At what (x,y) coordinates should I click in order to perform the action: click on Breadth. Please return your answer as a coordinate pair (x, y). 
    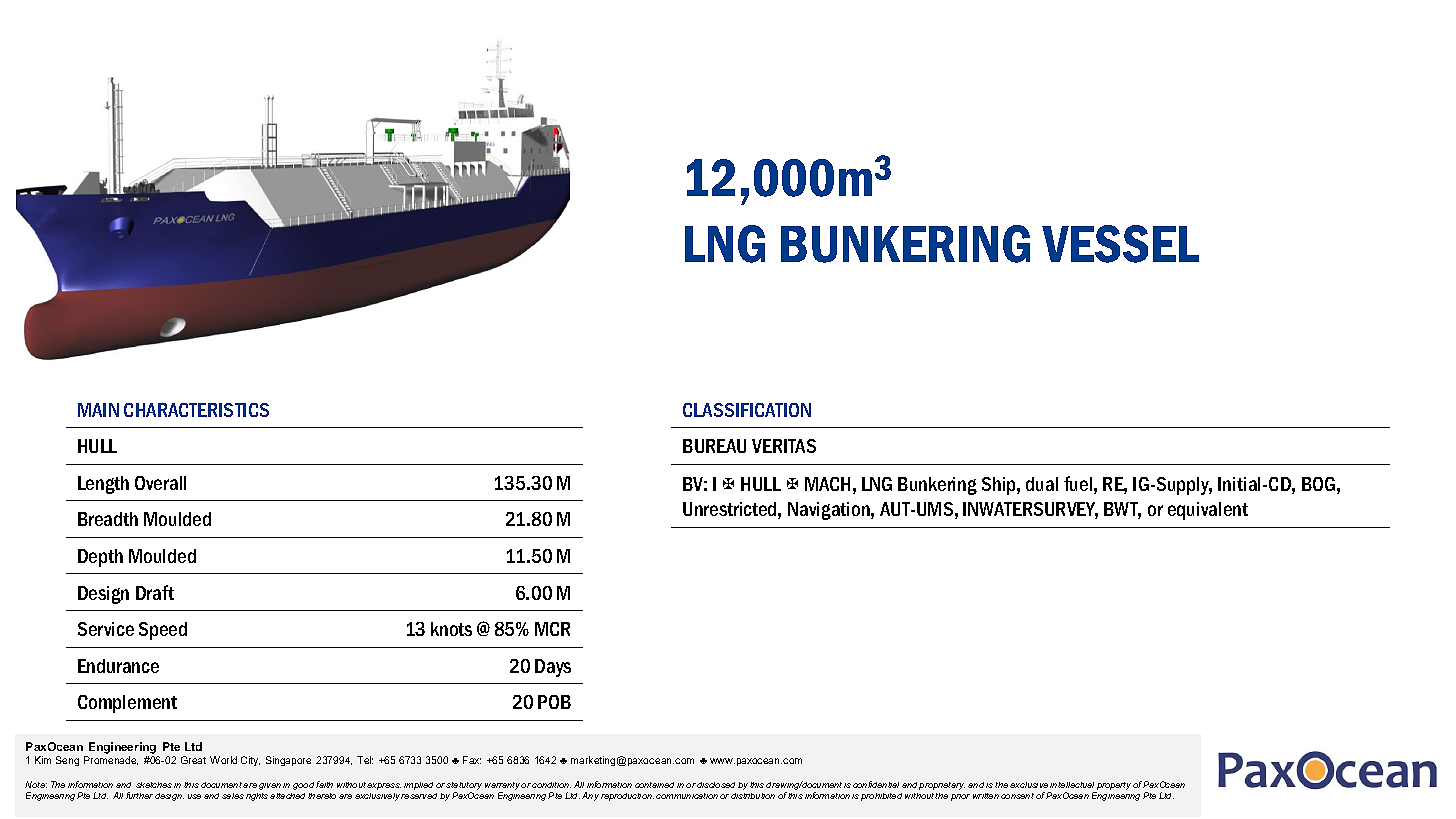
    Looking at the image, I should click on (108, 519).
